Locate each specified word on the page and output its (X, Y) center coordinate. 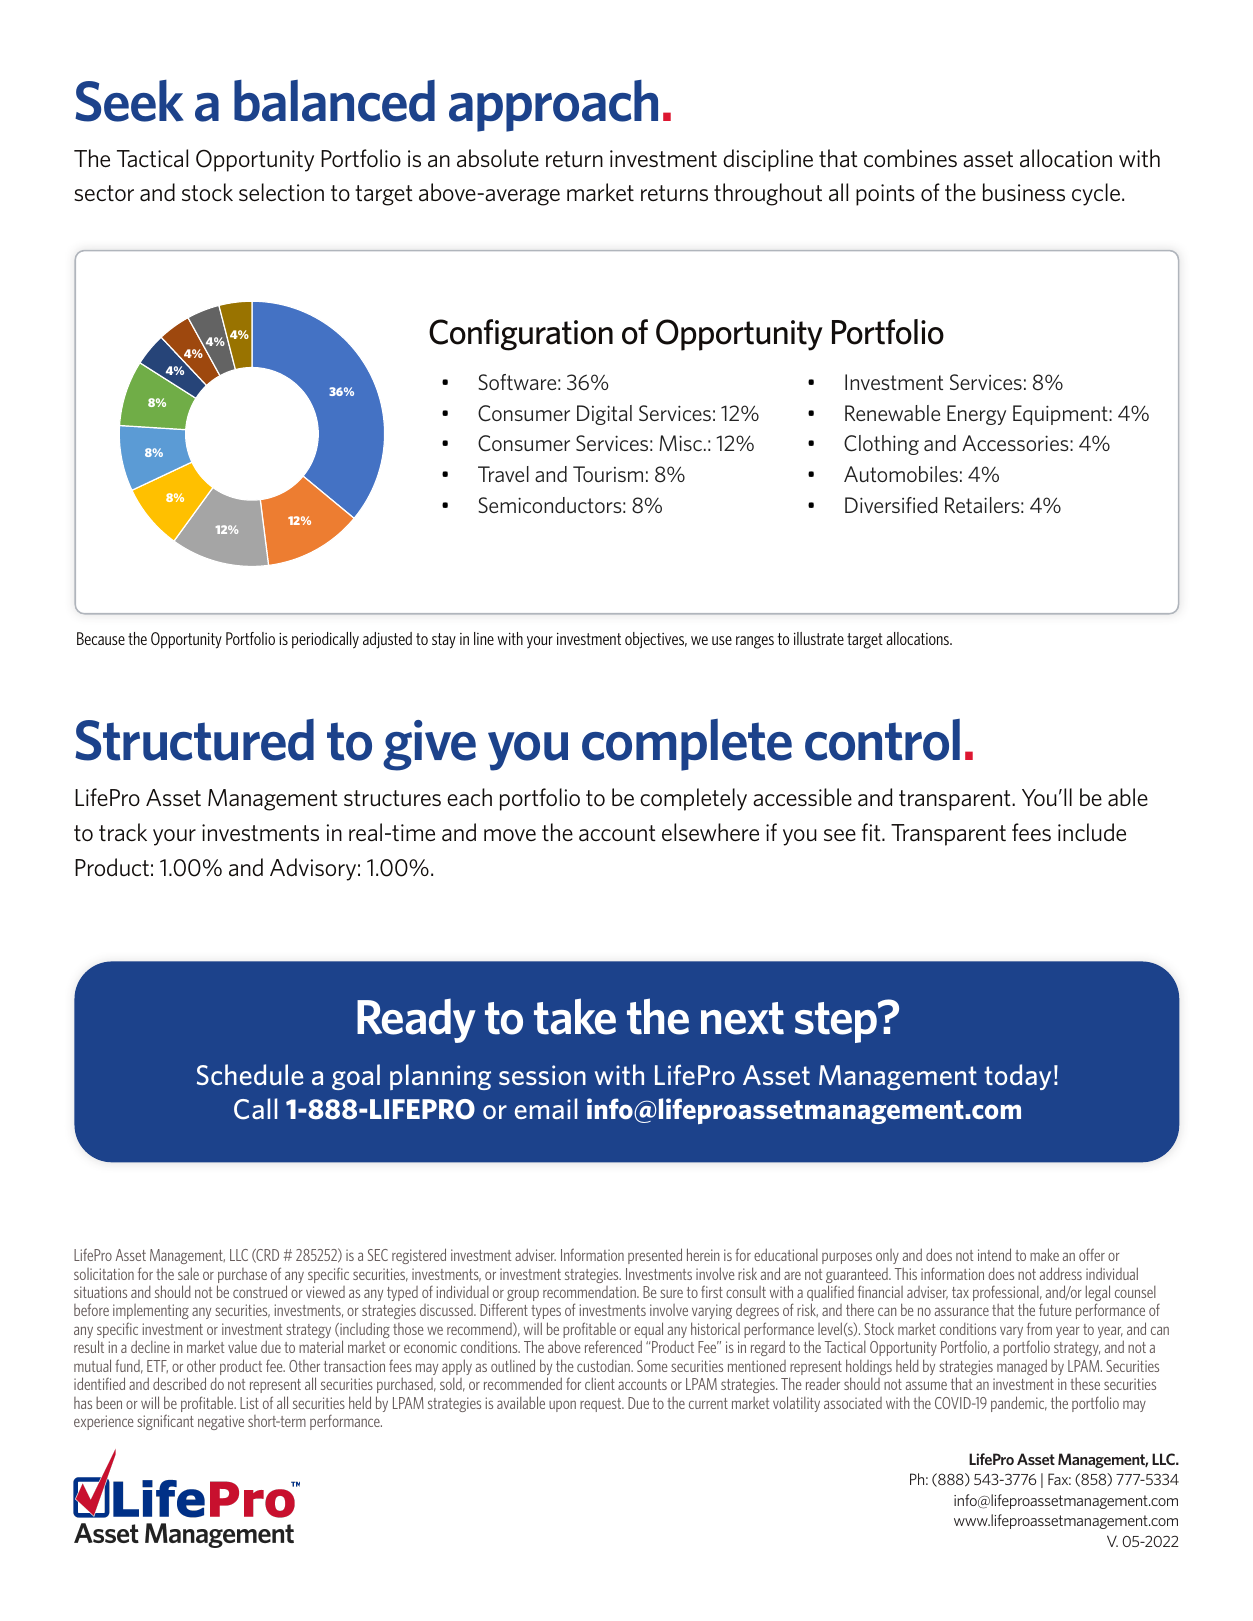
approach (553, 106)
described (179, 1383)
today (1017, 1077)
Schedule (250, 1074)
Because (101, 638)
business (1024, 192)
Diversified (891, 505)
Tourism (608, 474)
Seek (129, 101)
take (575, 1016)
